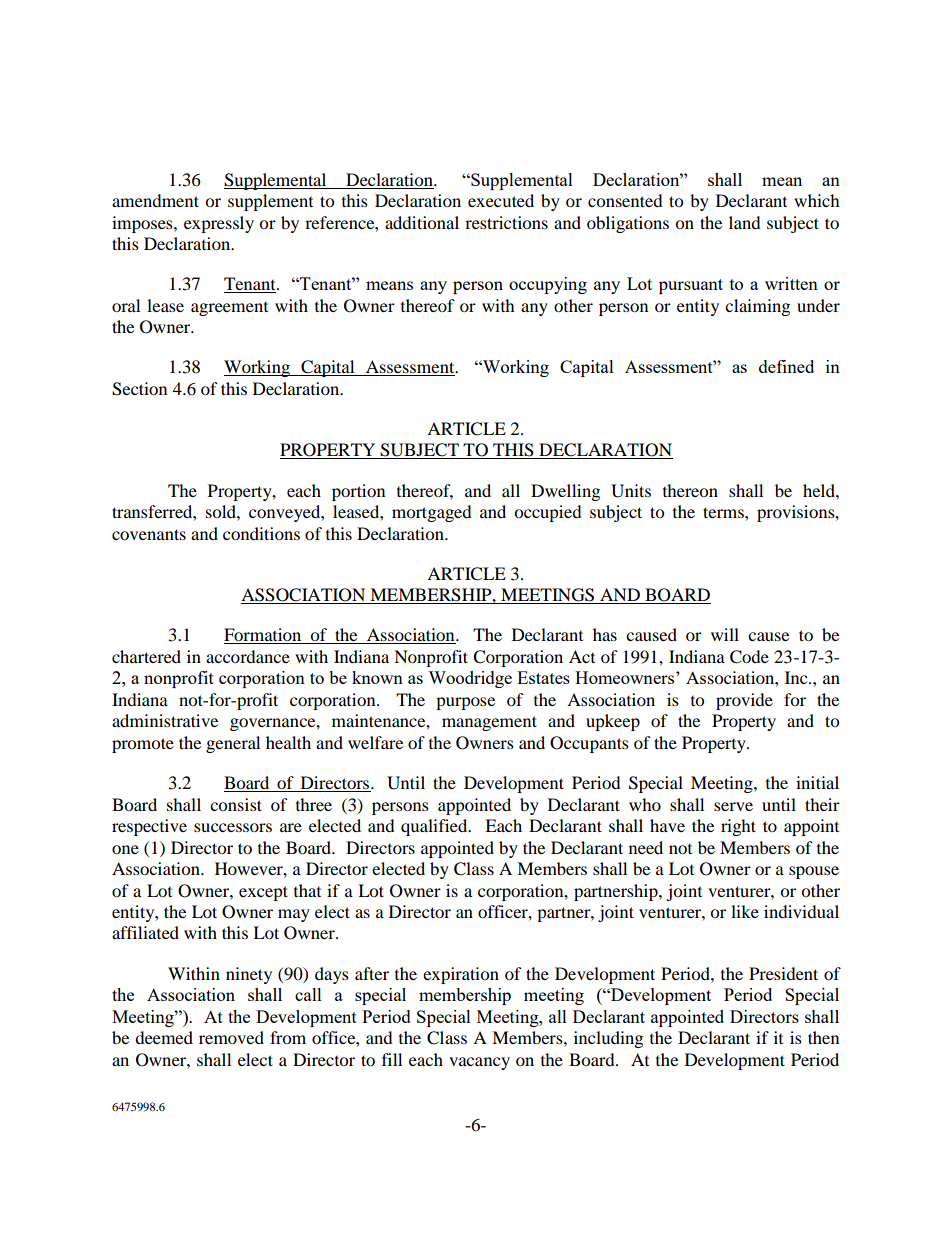  I want to click on expressly, so click(219, 224).
